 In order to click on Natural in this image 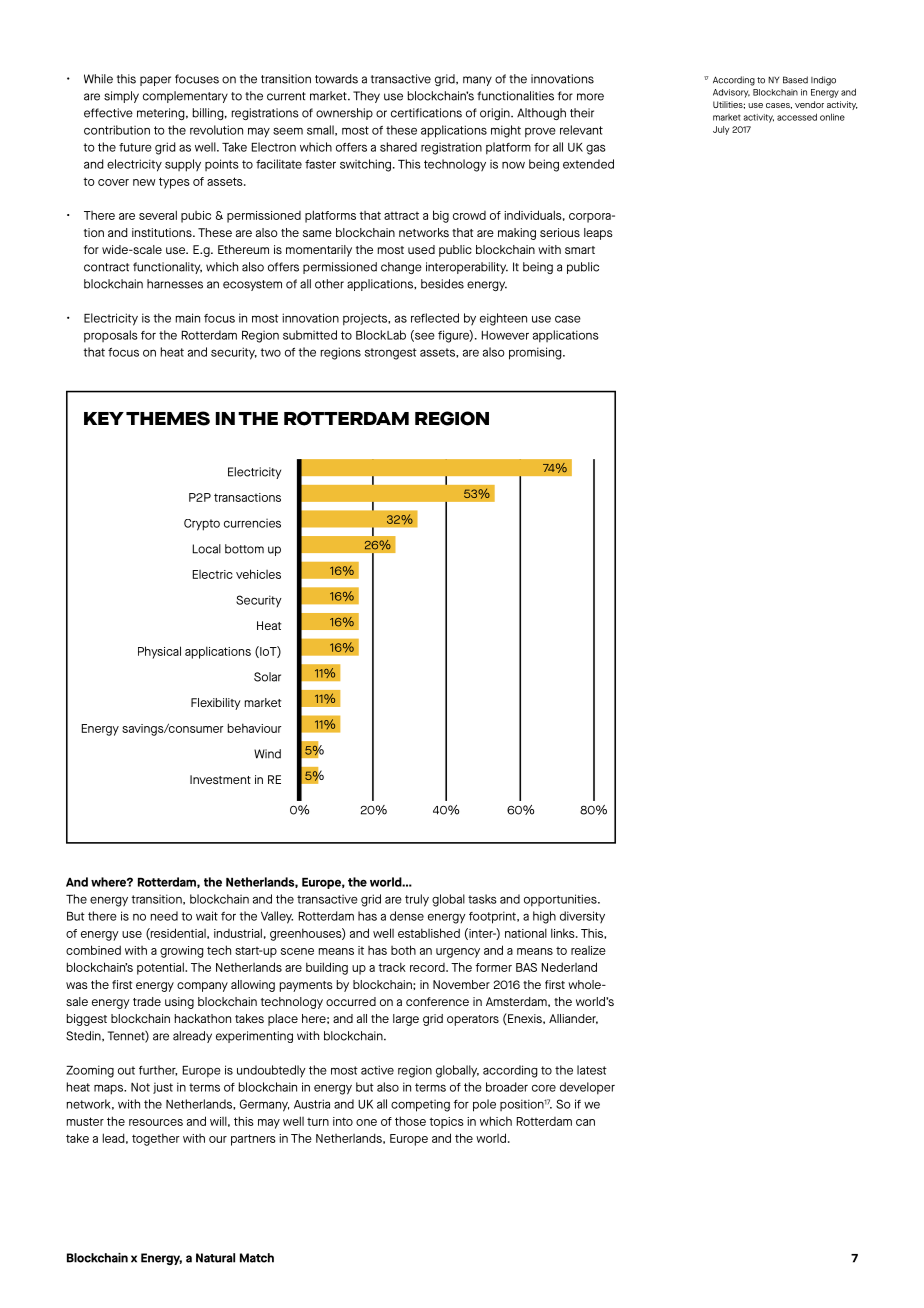, I will do `click(215, 1258)`.
